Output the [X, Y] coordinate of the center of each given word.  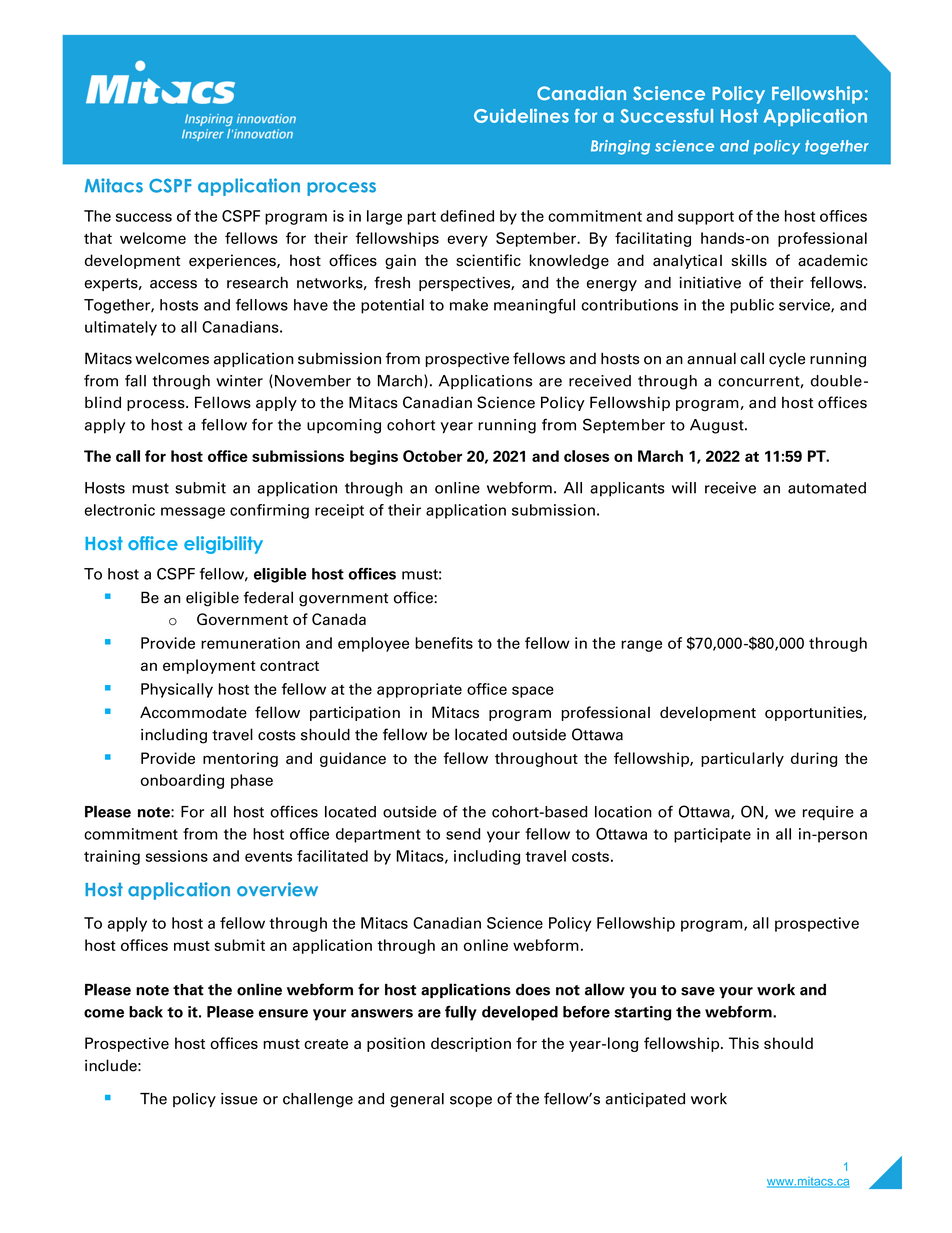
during [814, 759]
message [193, 513]
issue [239, 1099]
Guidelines [521, 116]
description [471, 1044]
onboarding [182, 781]
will [684, 488]
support [706, 218]
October [432, 456]
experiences [233, 261]
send [463, 834]
